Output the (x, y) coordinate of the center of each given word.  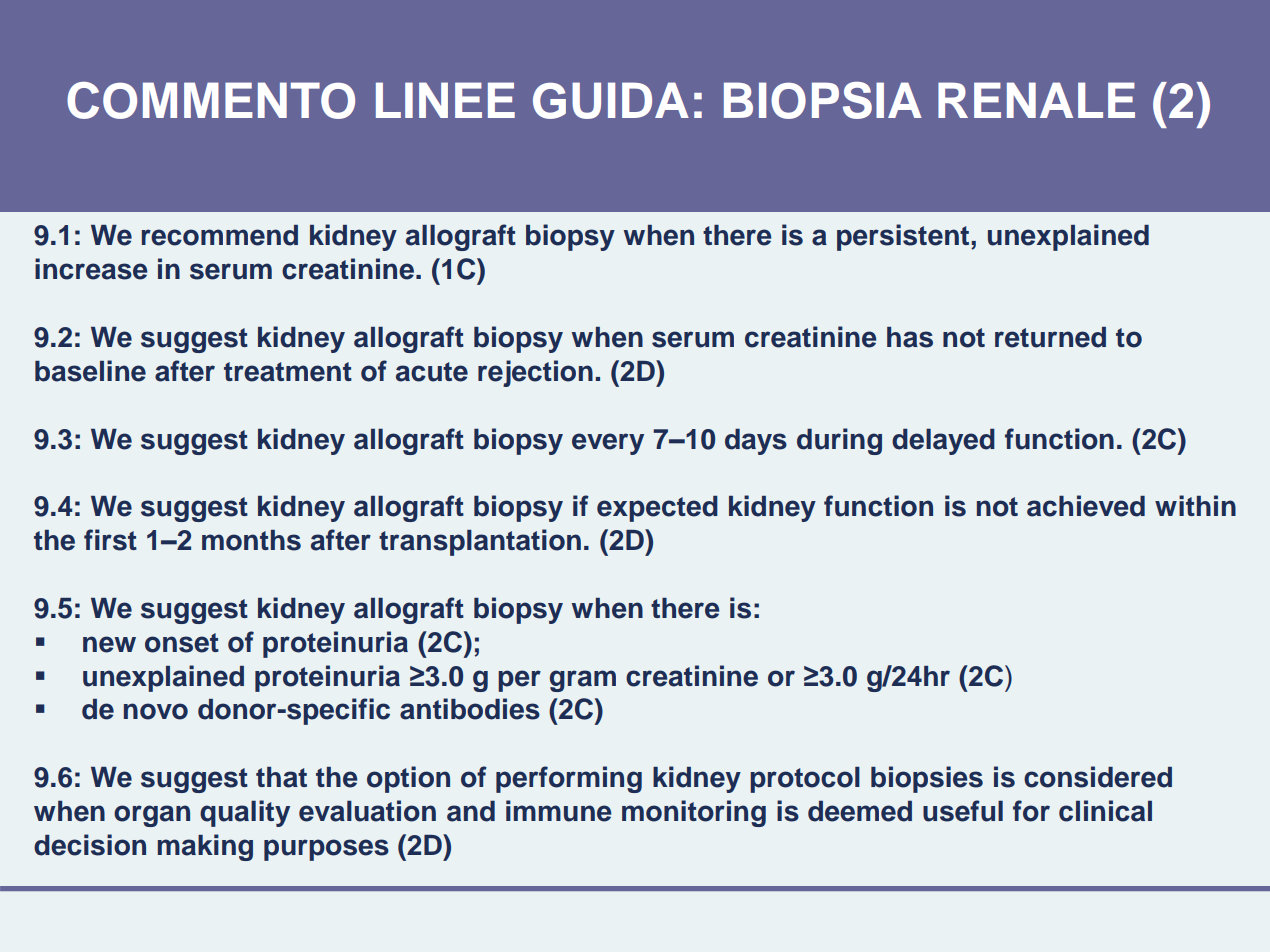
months (251, 540)
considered (1098, 777)
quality (245, 813)
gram (583, 681)
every (608, 444)
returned (1050, 337)
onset (182, 643)
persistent (904, 237)
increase (91, 269)
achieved (1086, 506)
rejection (535, 373)
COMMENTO (211, 100)
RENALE (1036, 100)
